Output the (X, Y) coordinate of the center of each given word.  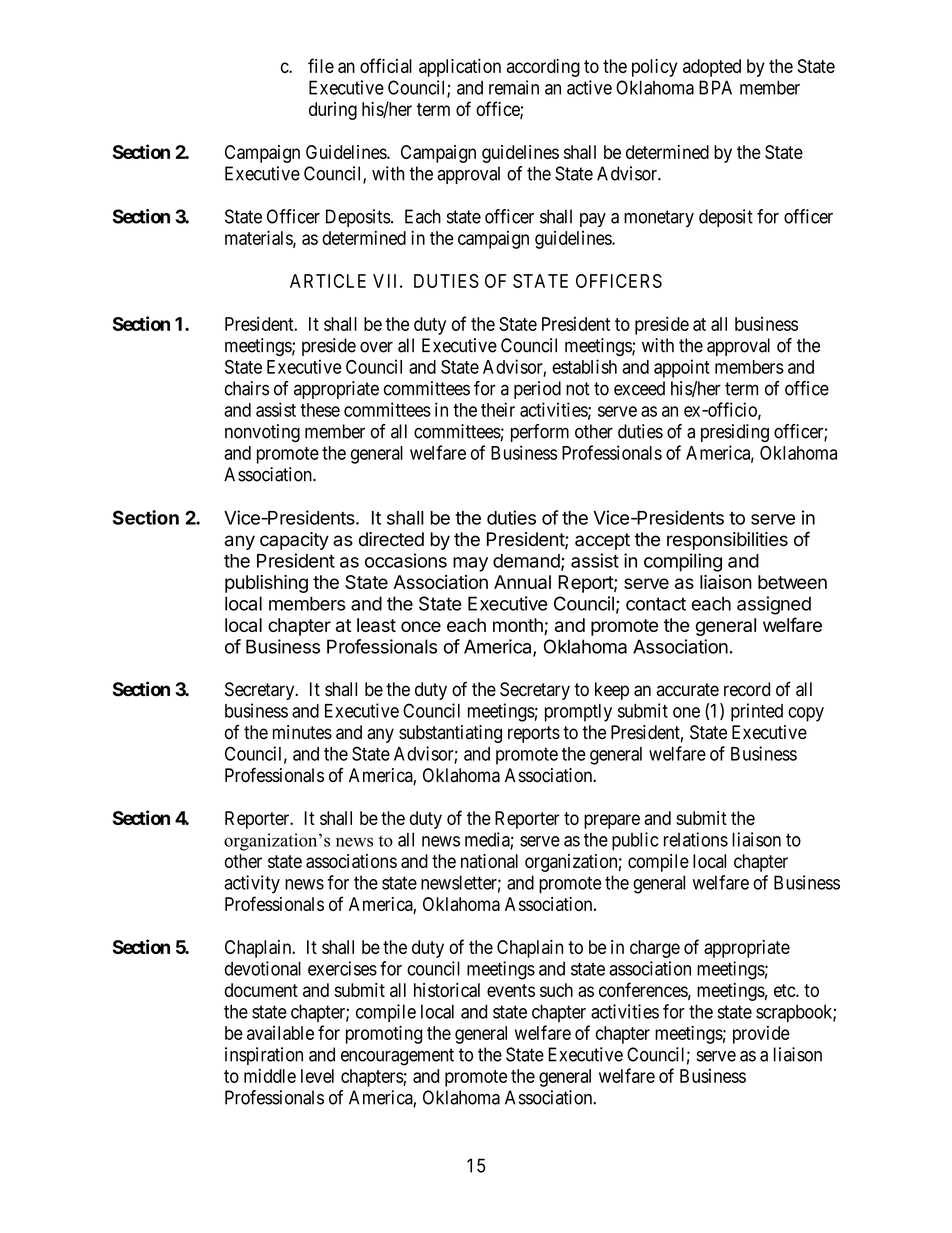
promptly (578, 713)
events (511, 990)
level (317, 1076)
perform (540, 433)
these (320, 410)
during (333, 111)
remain (514, 87)
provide (761, 1035)
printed (757, 712)
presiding (735, 433)
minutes (302, 732)
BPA (715, 87)
